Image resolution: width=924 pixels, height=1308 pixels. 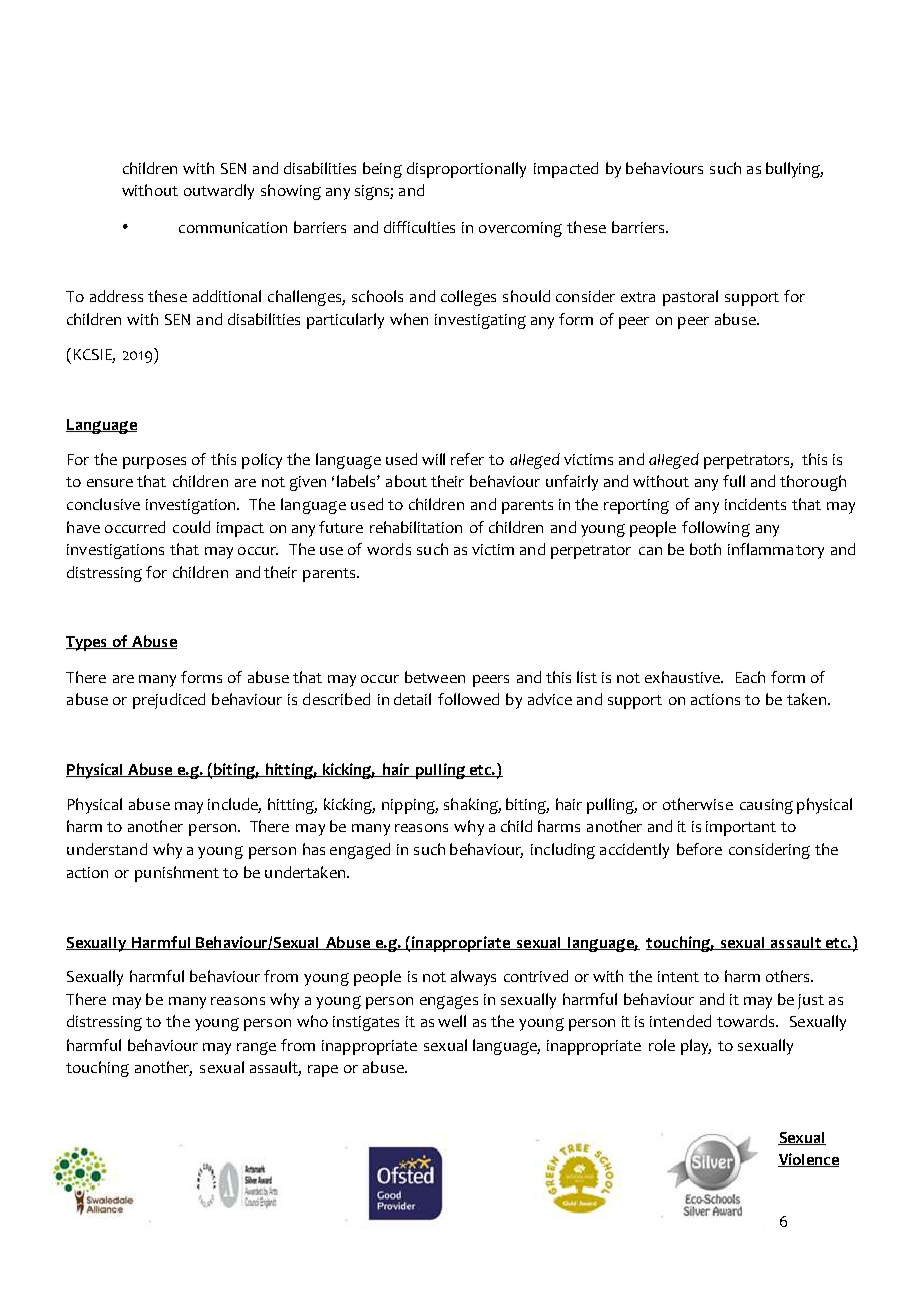 I want to click on disproportionally, so click(x=466, y=170).
